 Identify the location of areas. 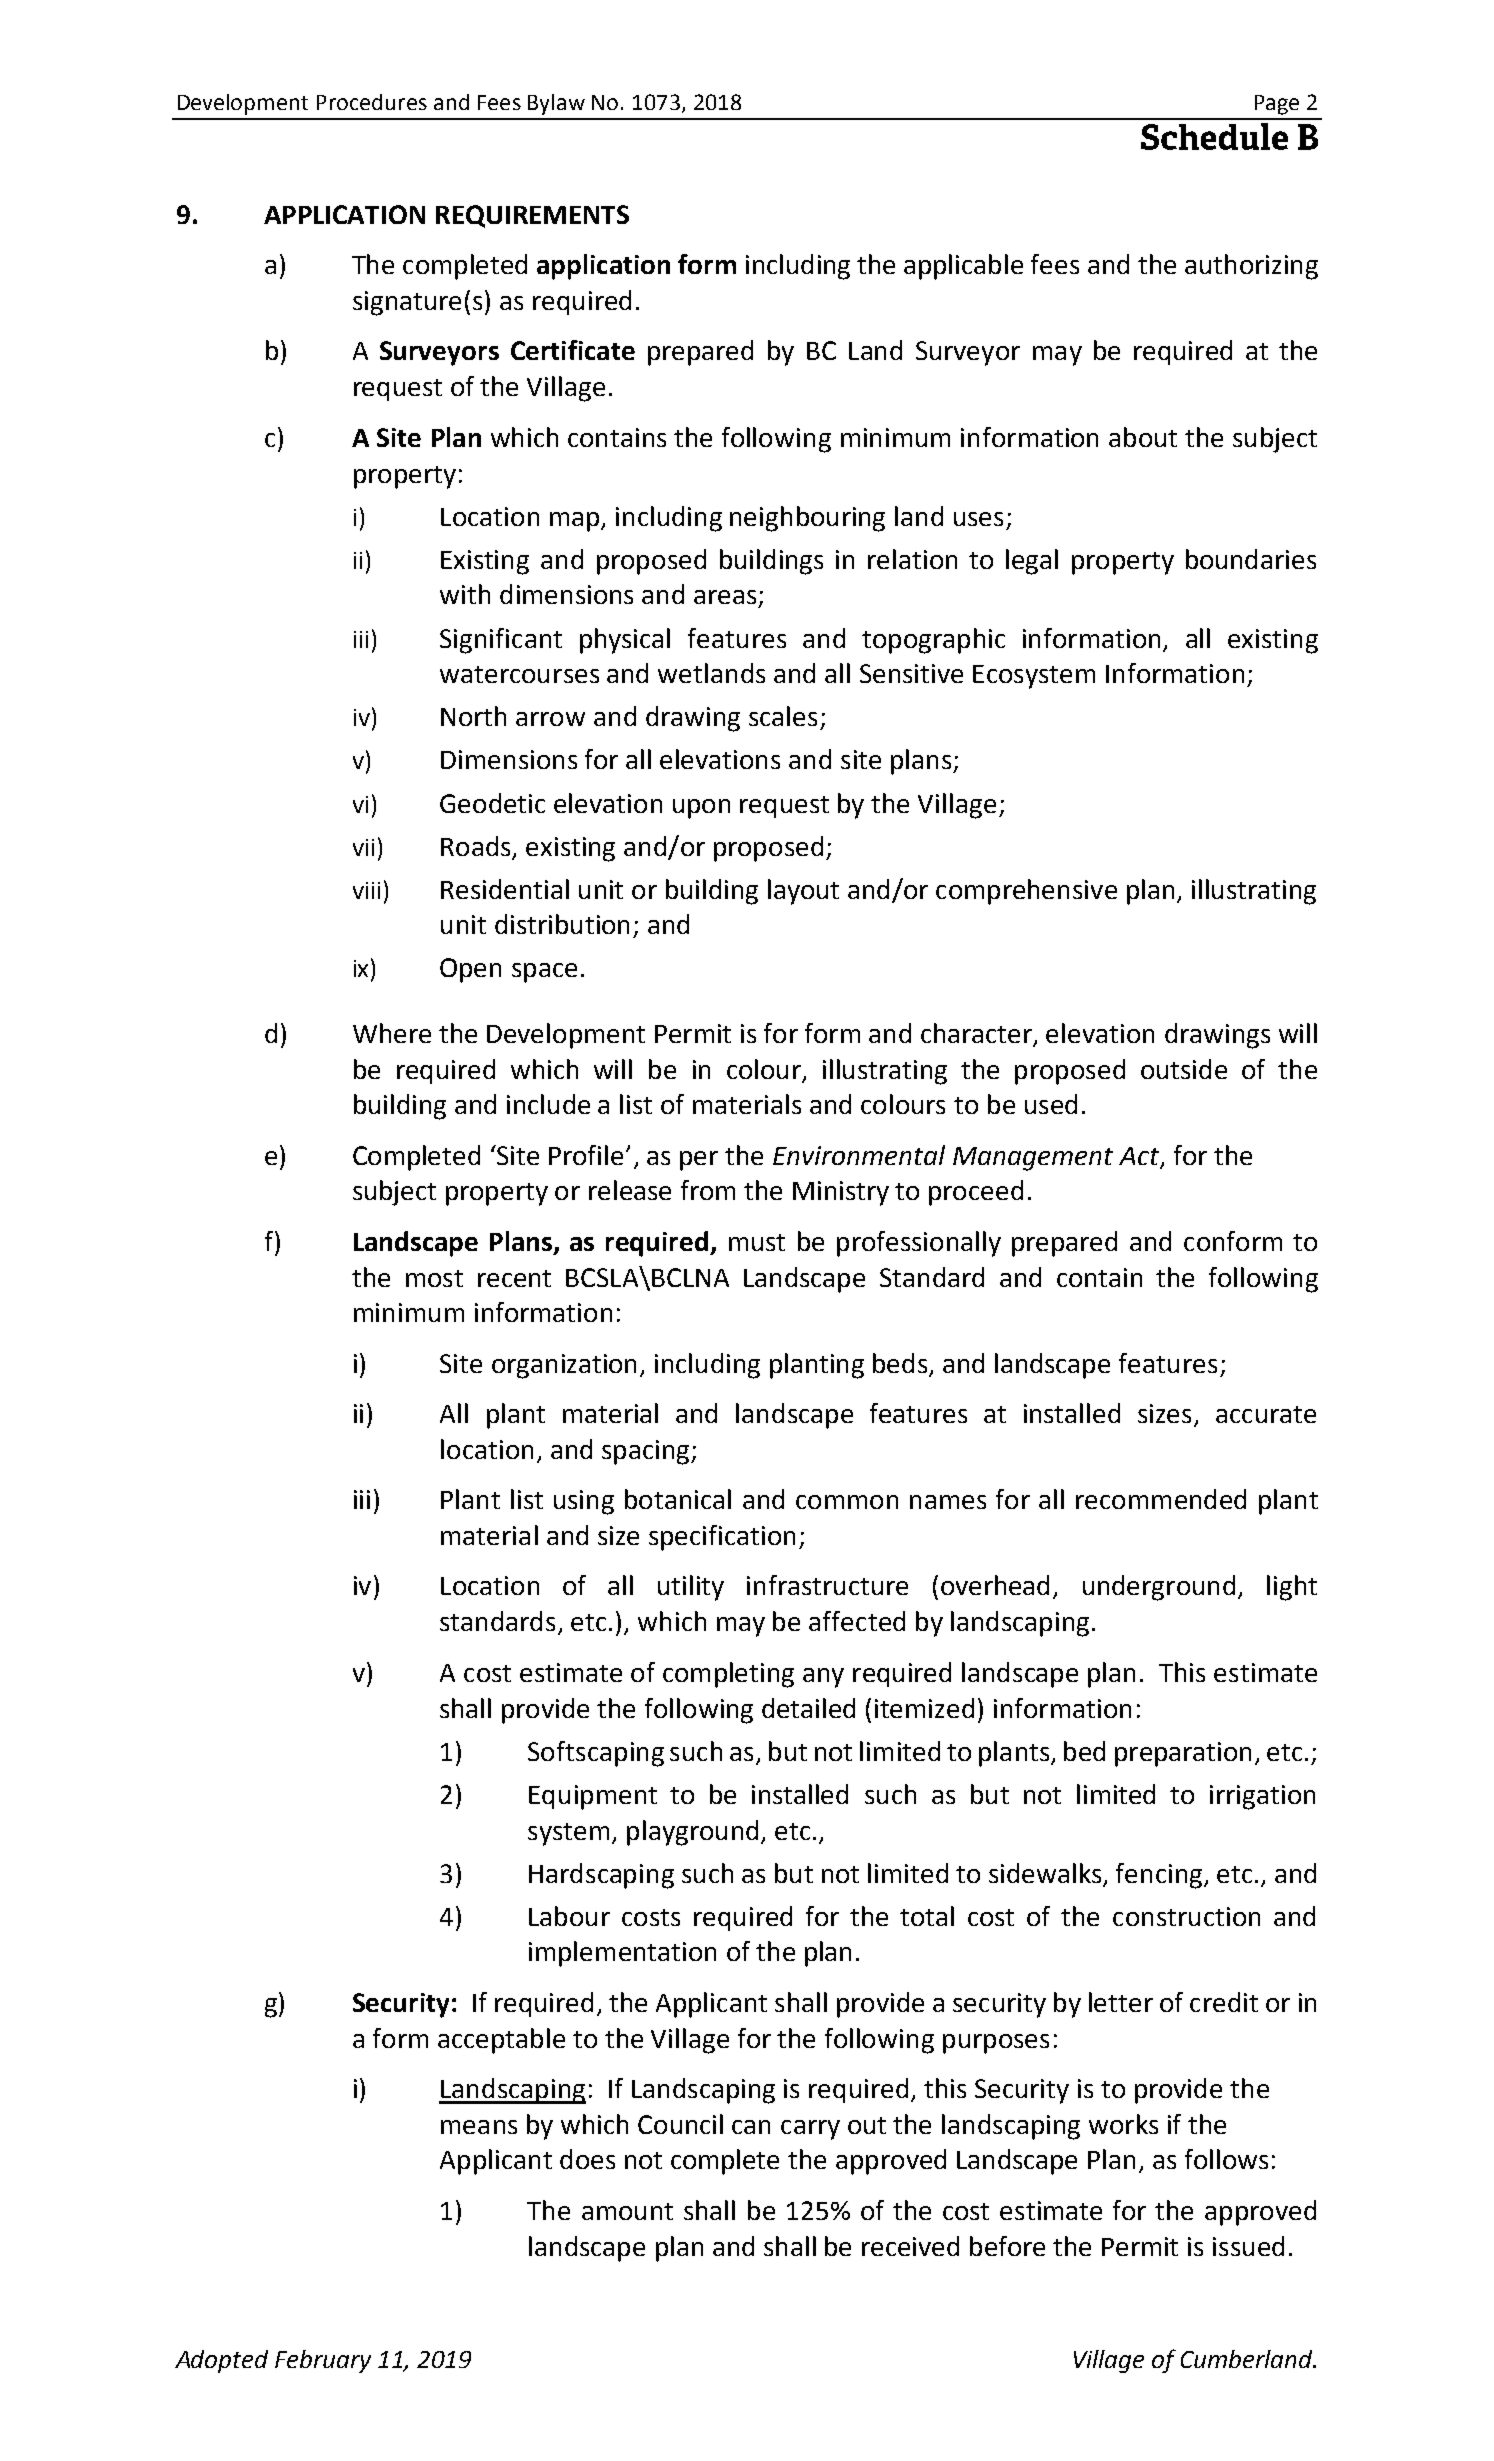
(725, 597).
